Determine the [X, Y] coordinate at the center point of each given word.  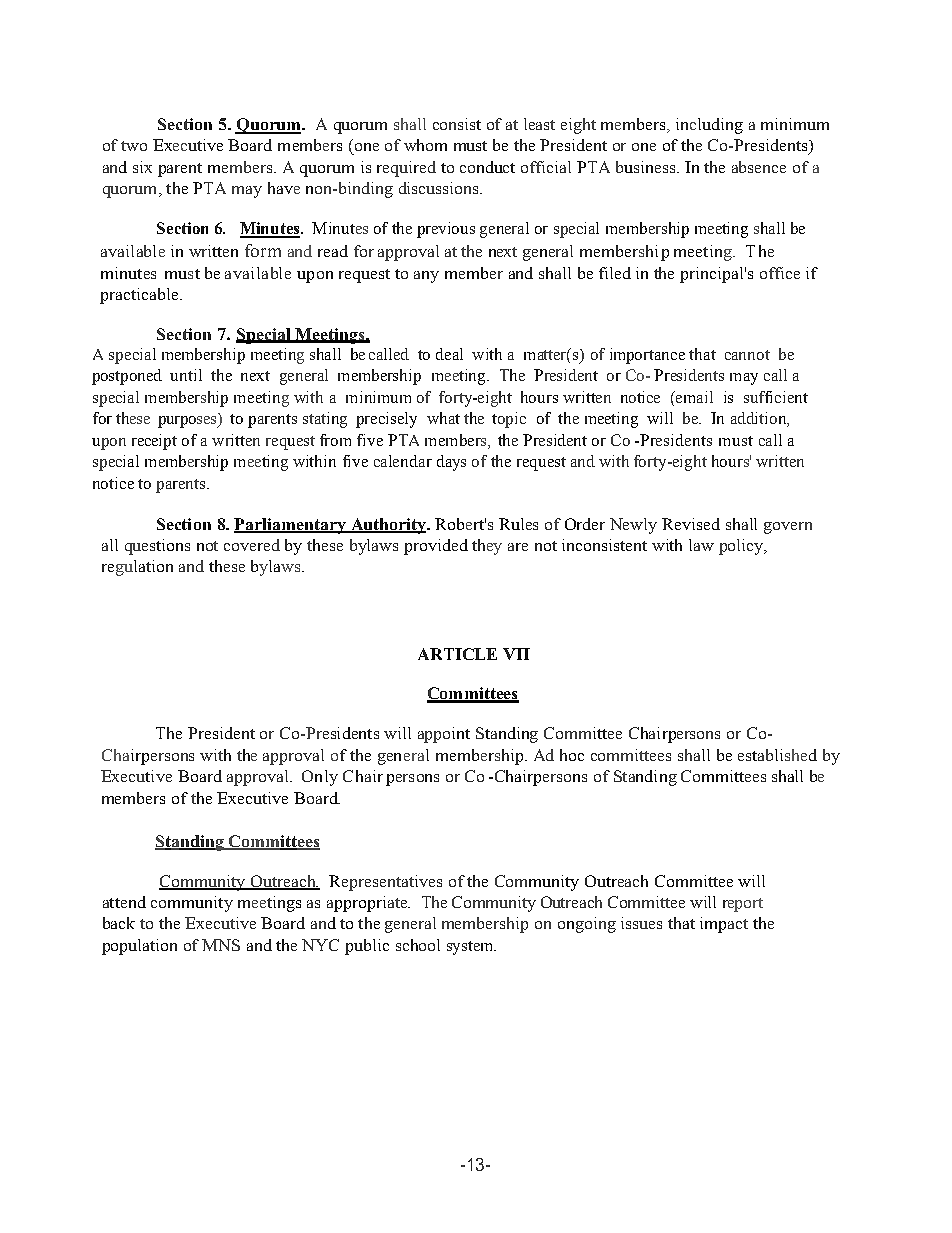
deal [449, 354]
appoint [444, 735]
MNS [221, 945]
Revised [691, 524]
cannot [747, 355]
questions [157, 547]
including [709, 126]
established [777, 755]
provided [436, 547]
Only [320, 778]
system [471, 948]
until [186, 375]
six [142, 167]
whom [425, 145]
